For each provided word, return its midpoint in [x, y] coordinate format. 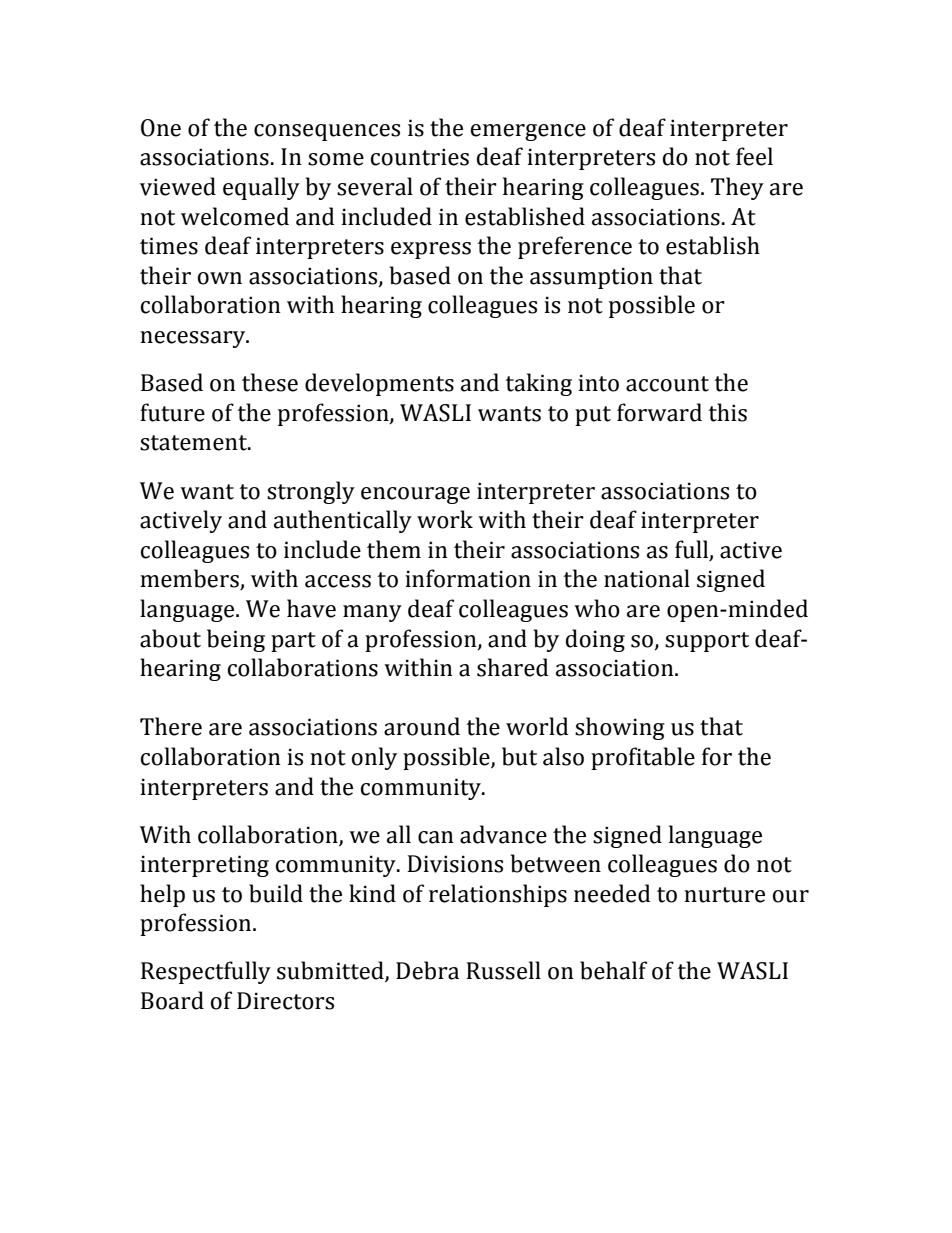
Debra [427, 970]
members [190, 579]
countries [420, 157]
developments [379, 384]
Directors [285, 1001]
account [667, 384]
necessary [194, 339]
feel [754, 156]
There [171, 726]
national [647, 578]
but [519, 756]
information [468, 578]
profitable [643, 758]
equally [261, 188]
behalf [613, 970]
